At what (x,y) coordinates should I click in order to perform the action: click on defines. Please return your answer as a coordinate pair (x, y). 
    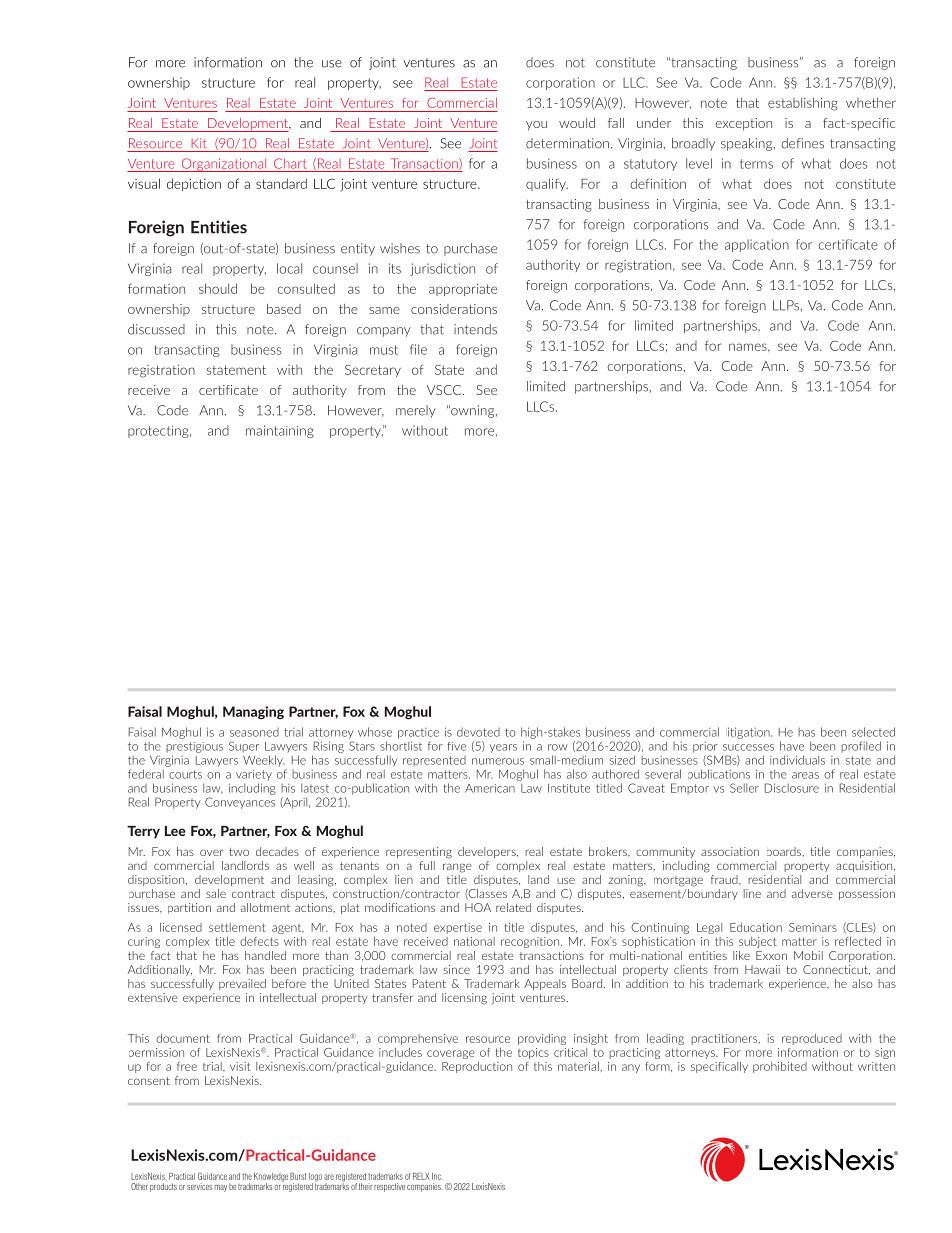
    Looking at the image, I should click on (802, 143).
